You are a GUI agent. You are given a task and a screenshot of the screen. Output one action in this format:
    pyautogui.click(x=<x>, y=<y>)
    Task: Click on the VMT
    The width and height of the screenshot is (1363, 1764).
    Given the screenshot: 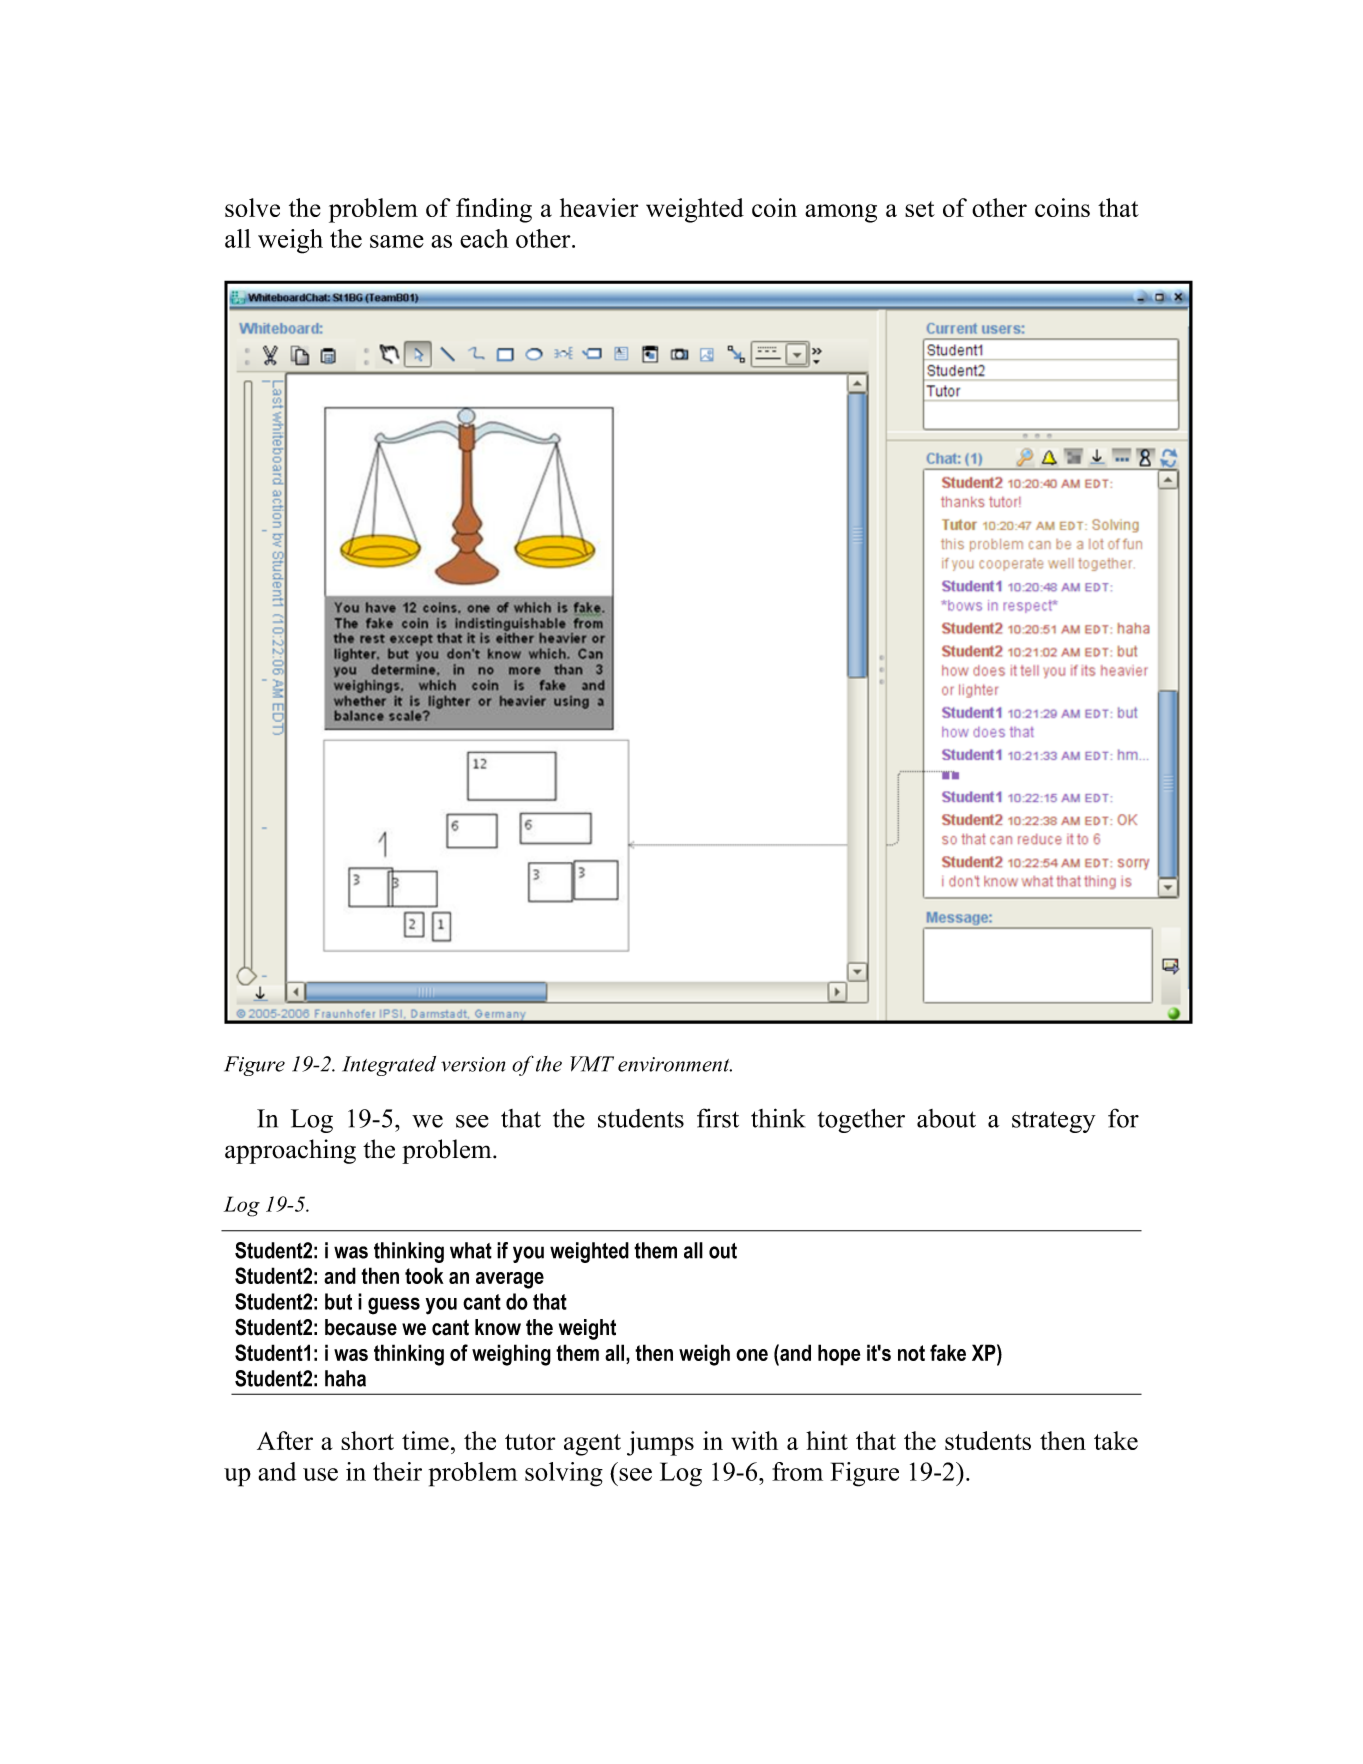 What is the action you would take?
    pyautogui.click(x=592, y=1064)
